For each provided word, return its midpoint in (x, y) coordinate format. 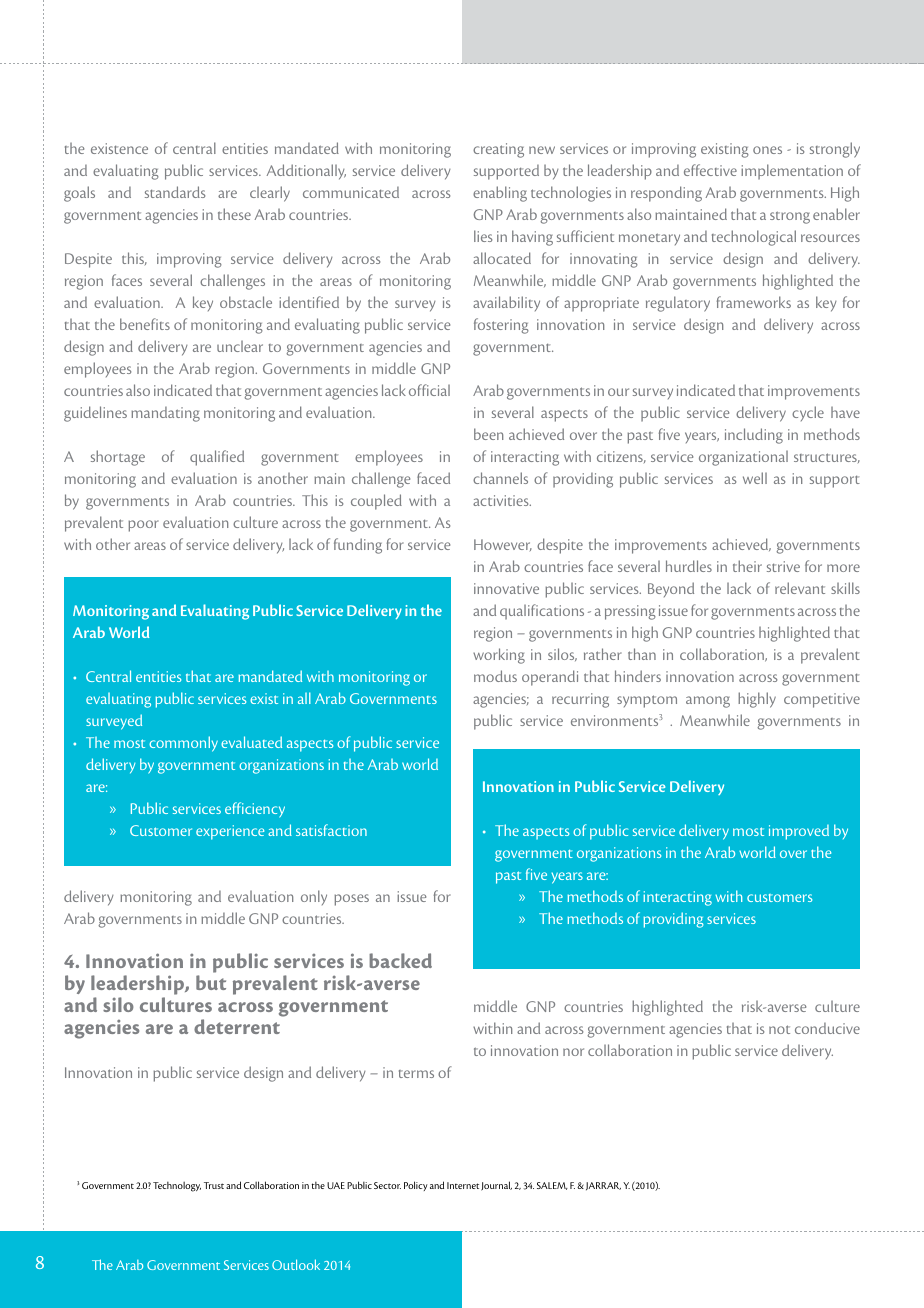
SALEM (552, 1186)
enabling (500, 194)
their (747, 566)
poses (351, 900)
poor (143, 526)
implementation (792, 172)
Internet (463, 1185)
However (503, 545)
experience (230, 832)
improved (799, 832)
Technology (177, 1186)
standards (175, 192)
